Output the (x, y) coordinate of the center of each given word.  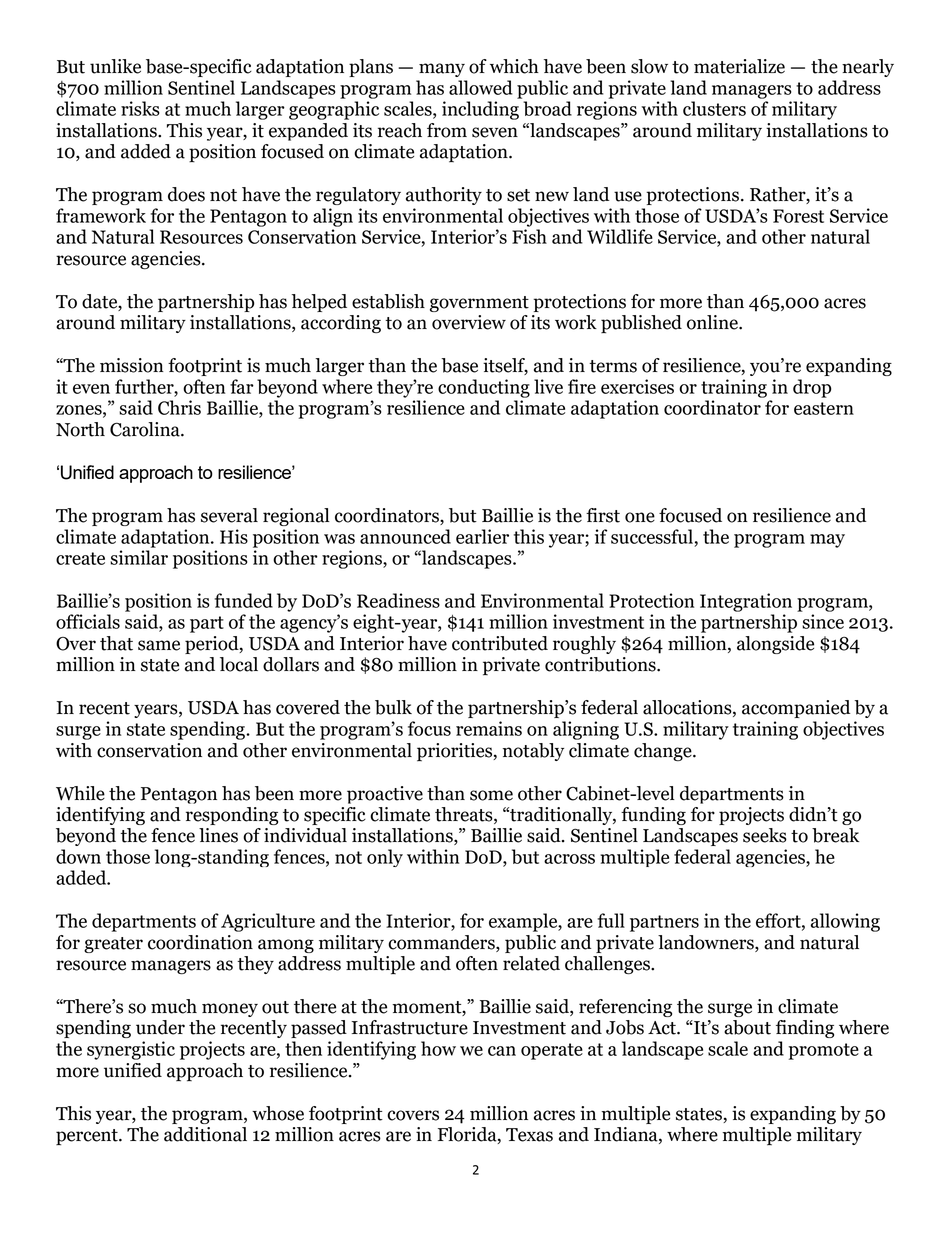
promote (823, 1051)
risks (140, 108)
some (491, 795)
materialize (739, 66)
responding (232, 816)
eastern (824, 408)
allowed (481, 87)
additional (205, 1134)
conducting (484, 388)
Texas (529, 1135)
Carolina (146, 429)
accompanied (796, 709)
